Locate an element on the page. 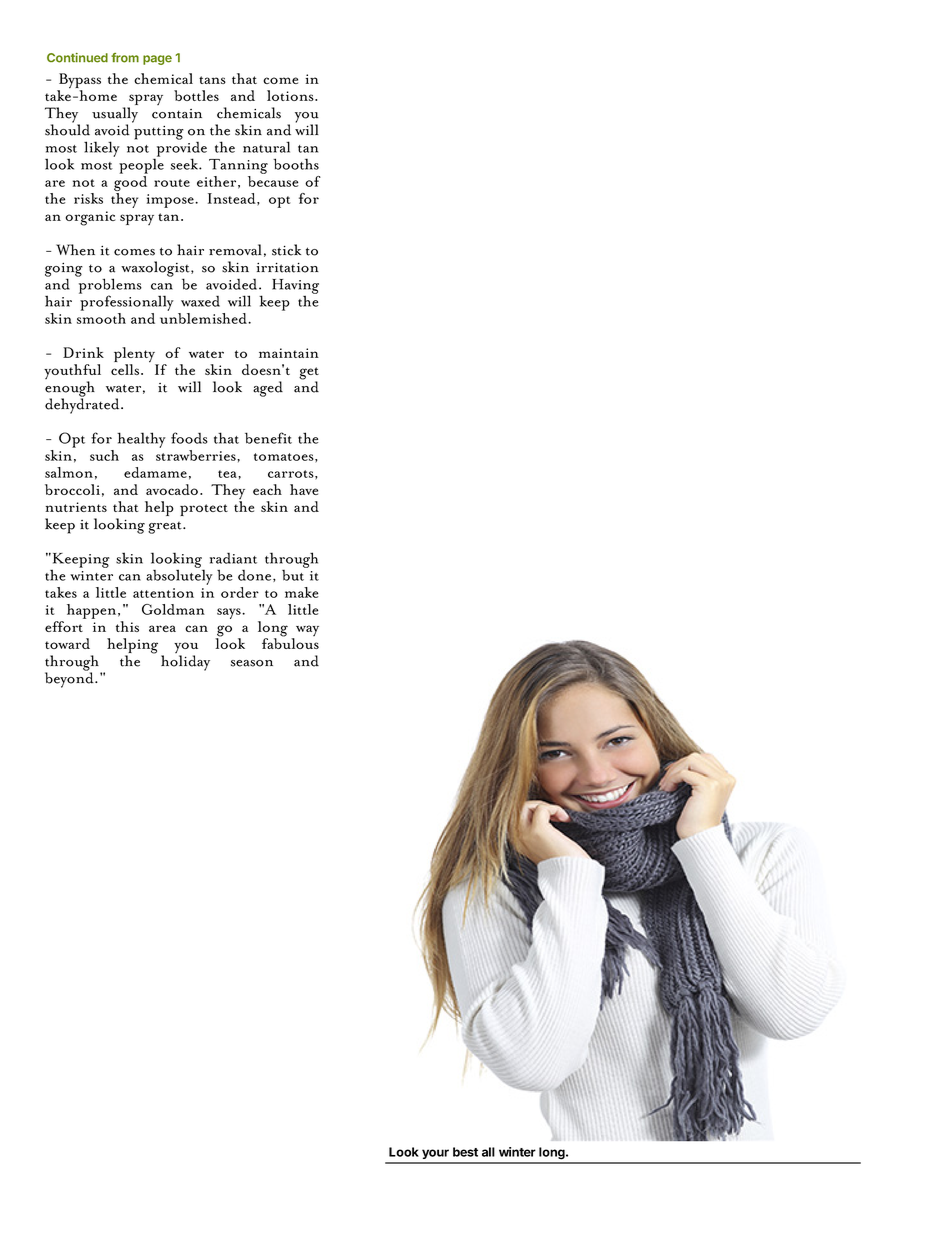 Image resolution: width=952 pixels, height=1233 pixels. usually is located at coordinates (115, 116).
